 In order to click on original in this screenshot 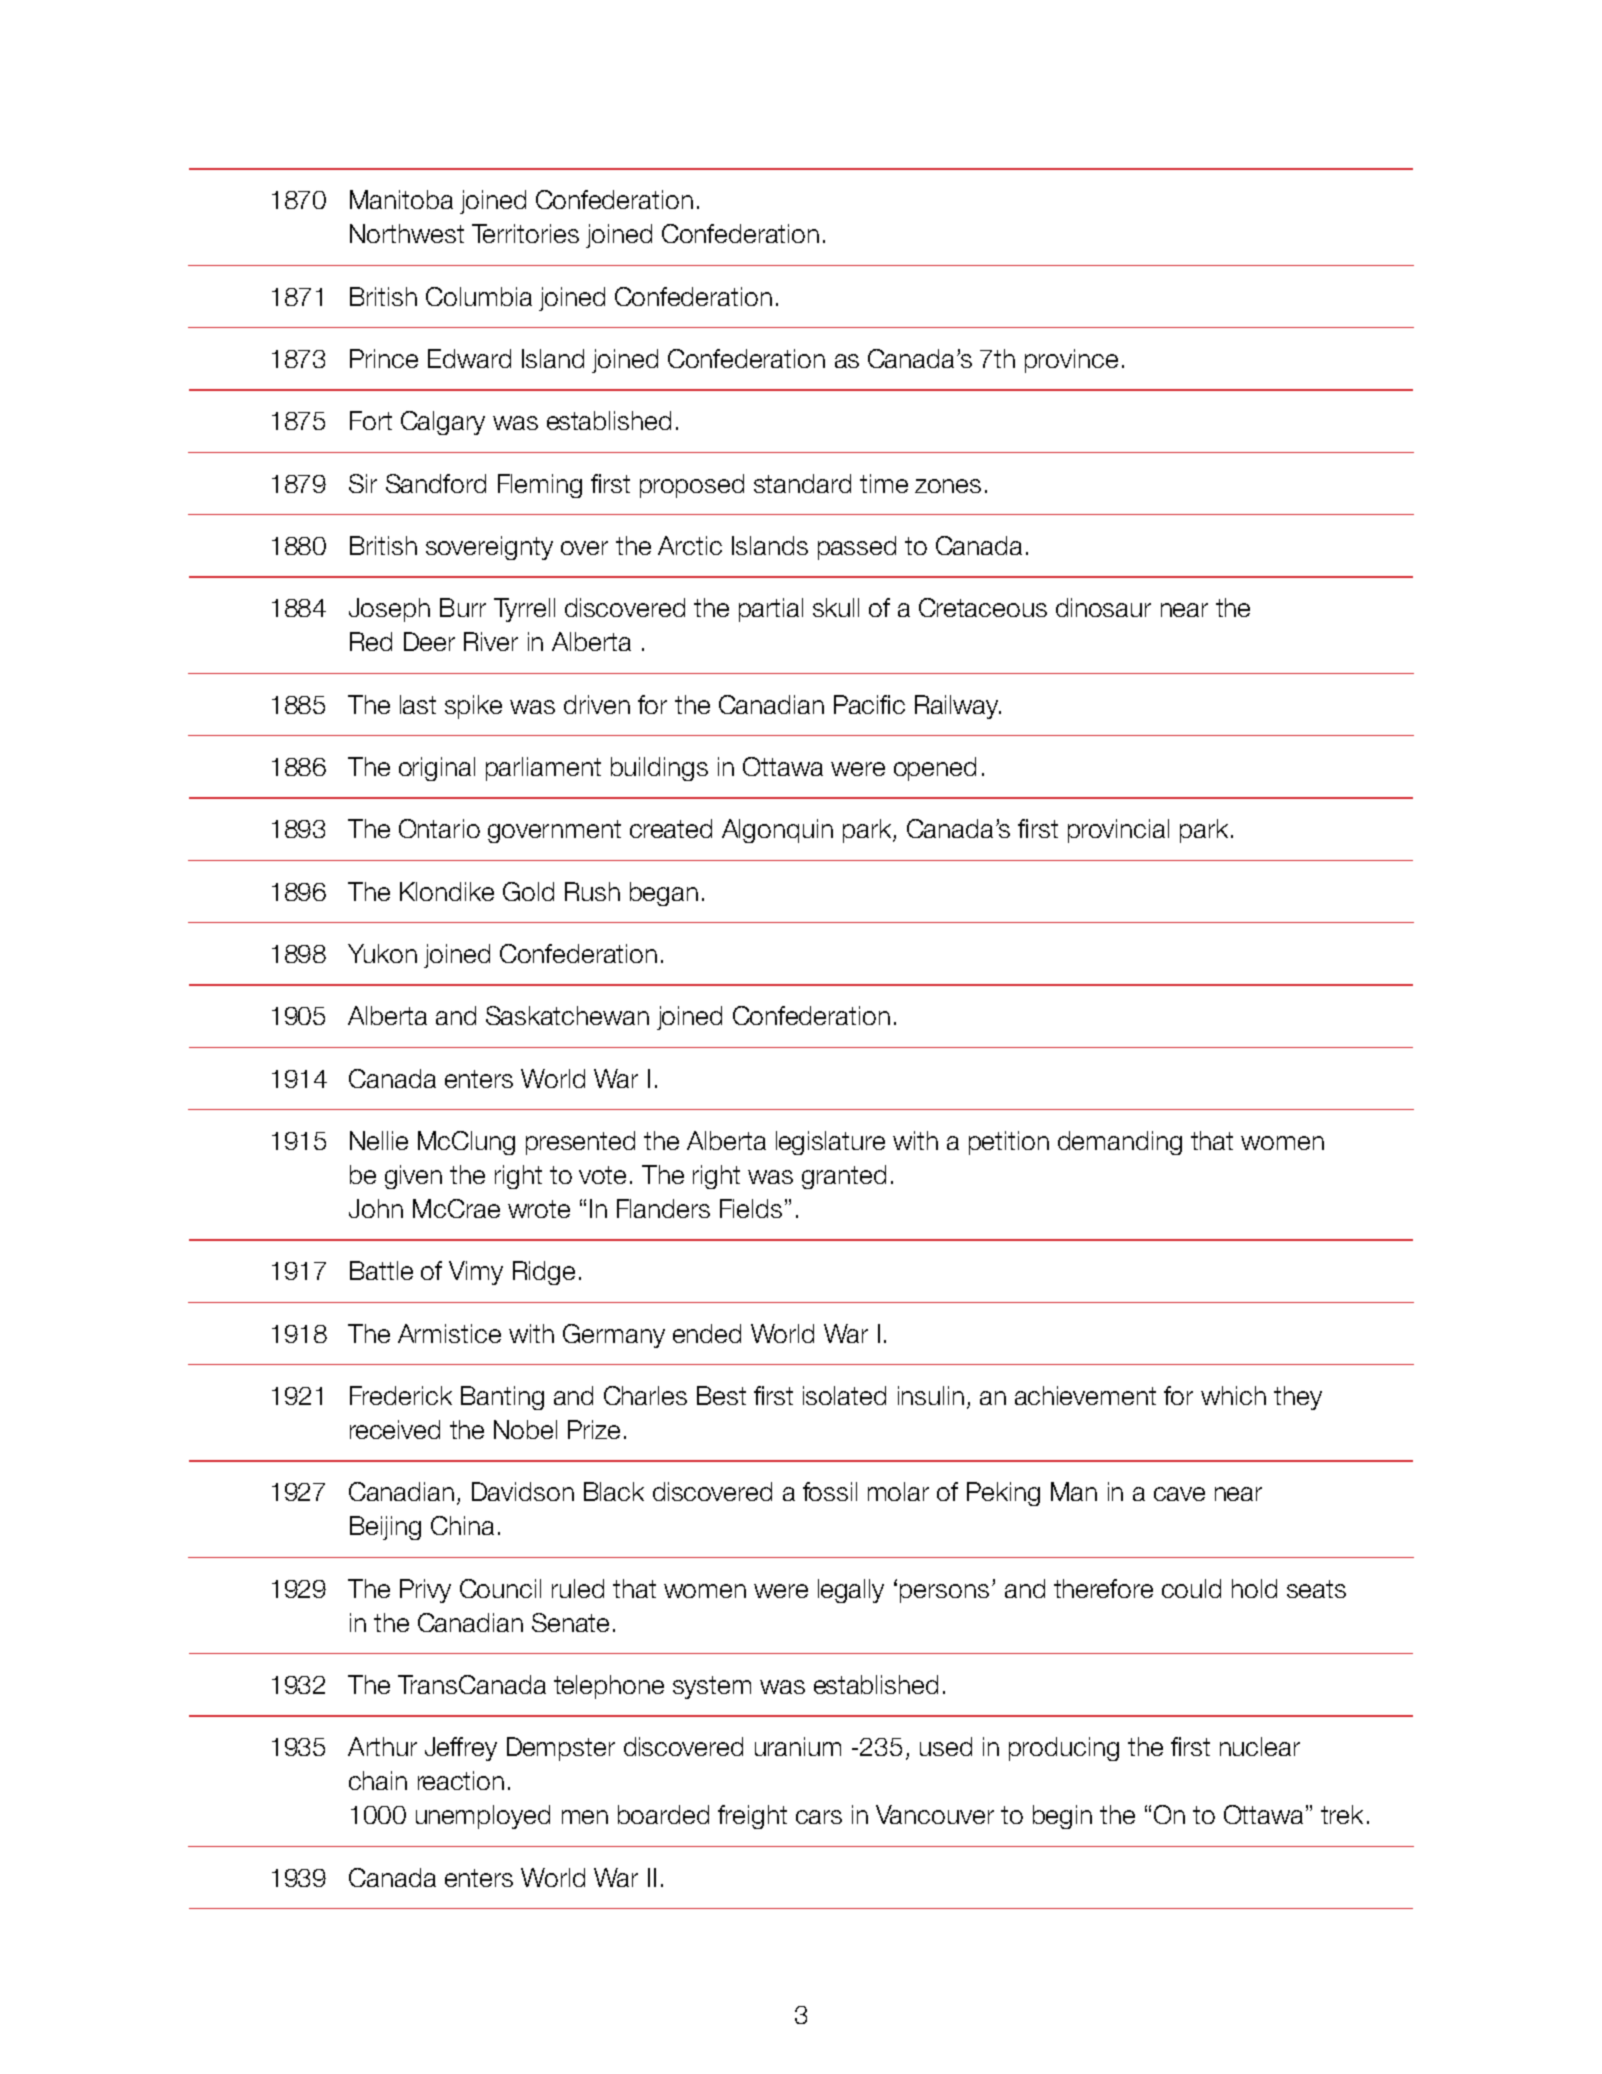, I will do `click(437, 769)`.
